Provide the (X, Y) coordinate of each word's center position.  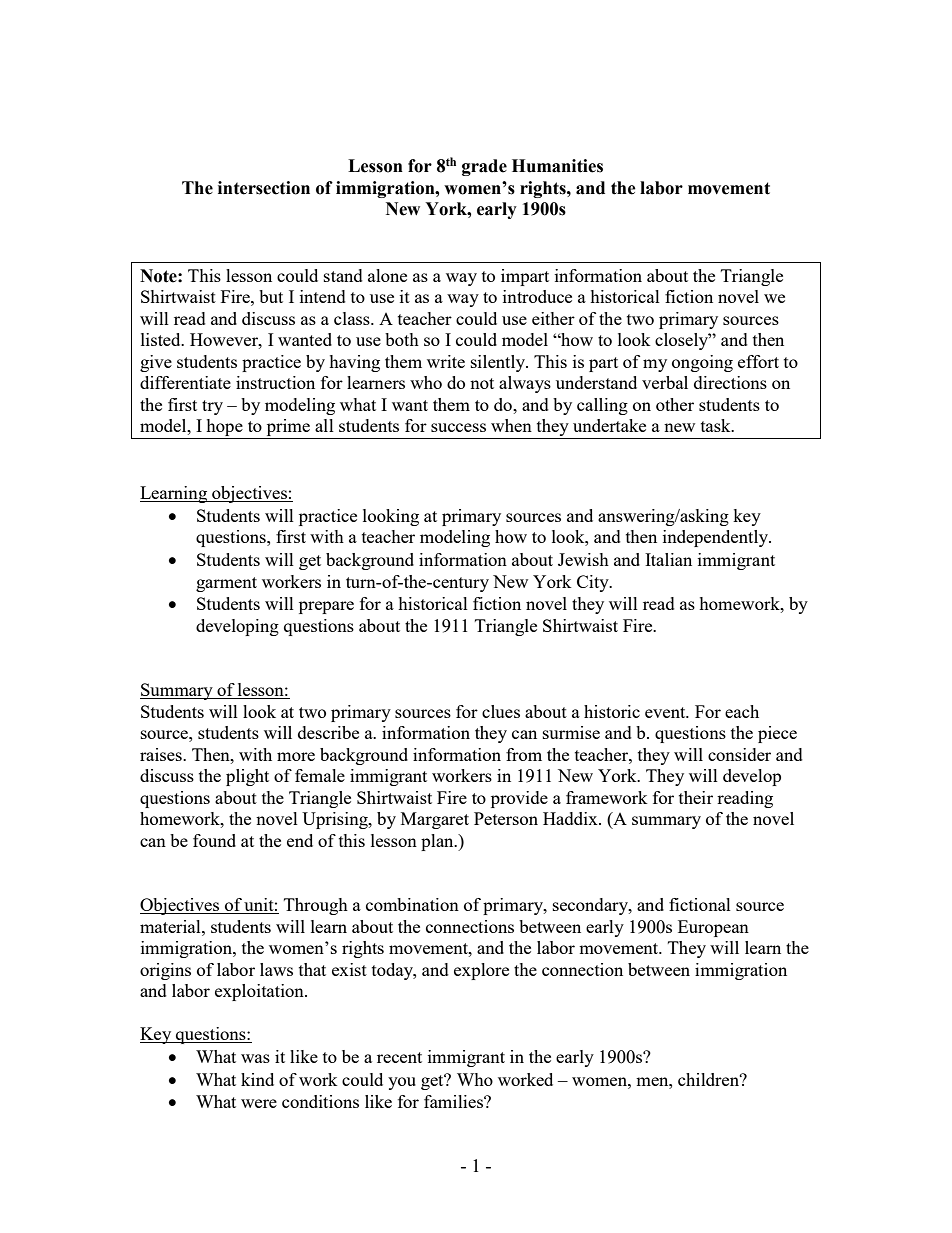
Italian (668, 559)
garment (226, 584)
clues (501, 711)
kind (257, 1079)
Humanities (557, 166)
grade (484, 167)
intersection (264, 188)
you (402, 1083)
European (713, 928)
